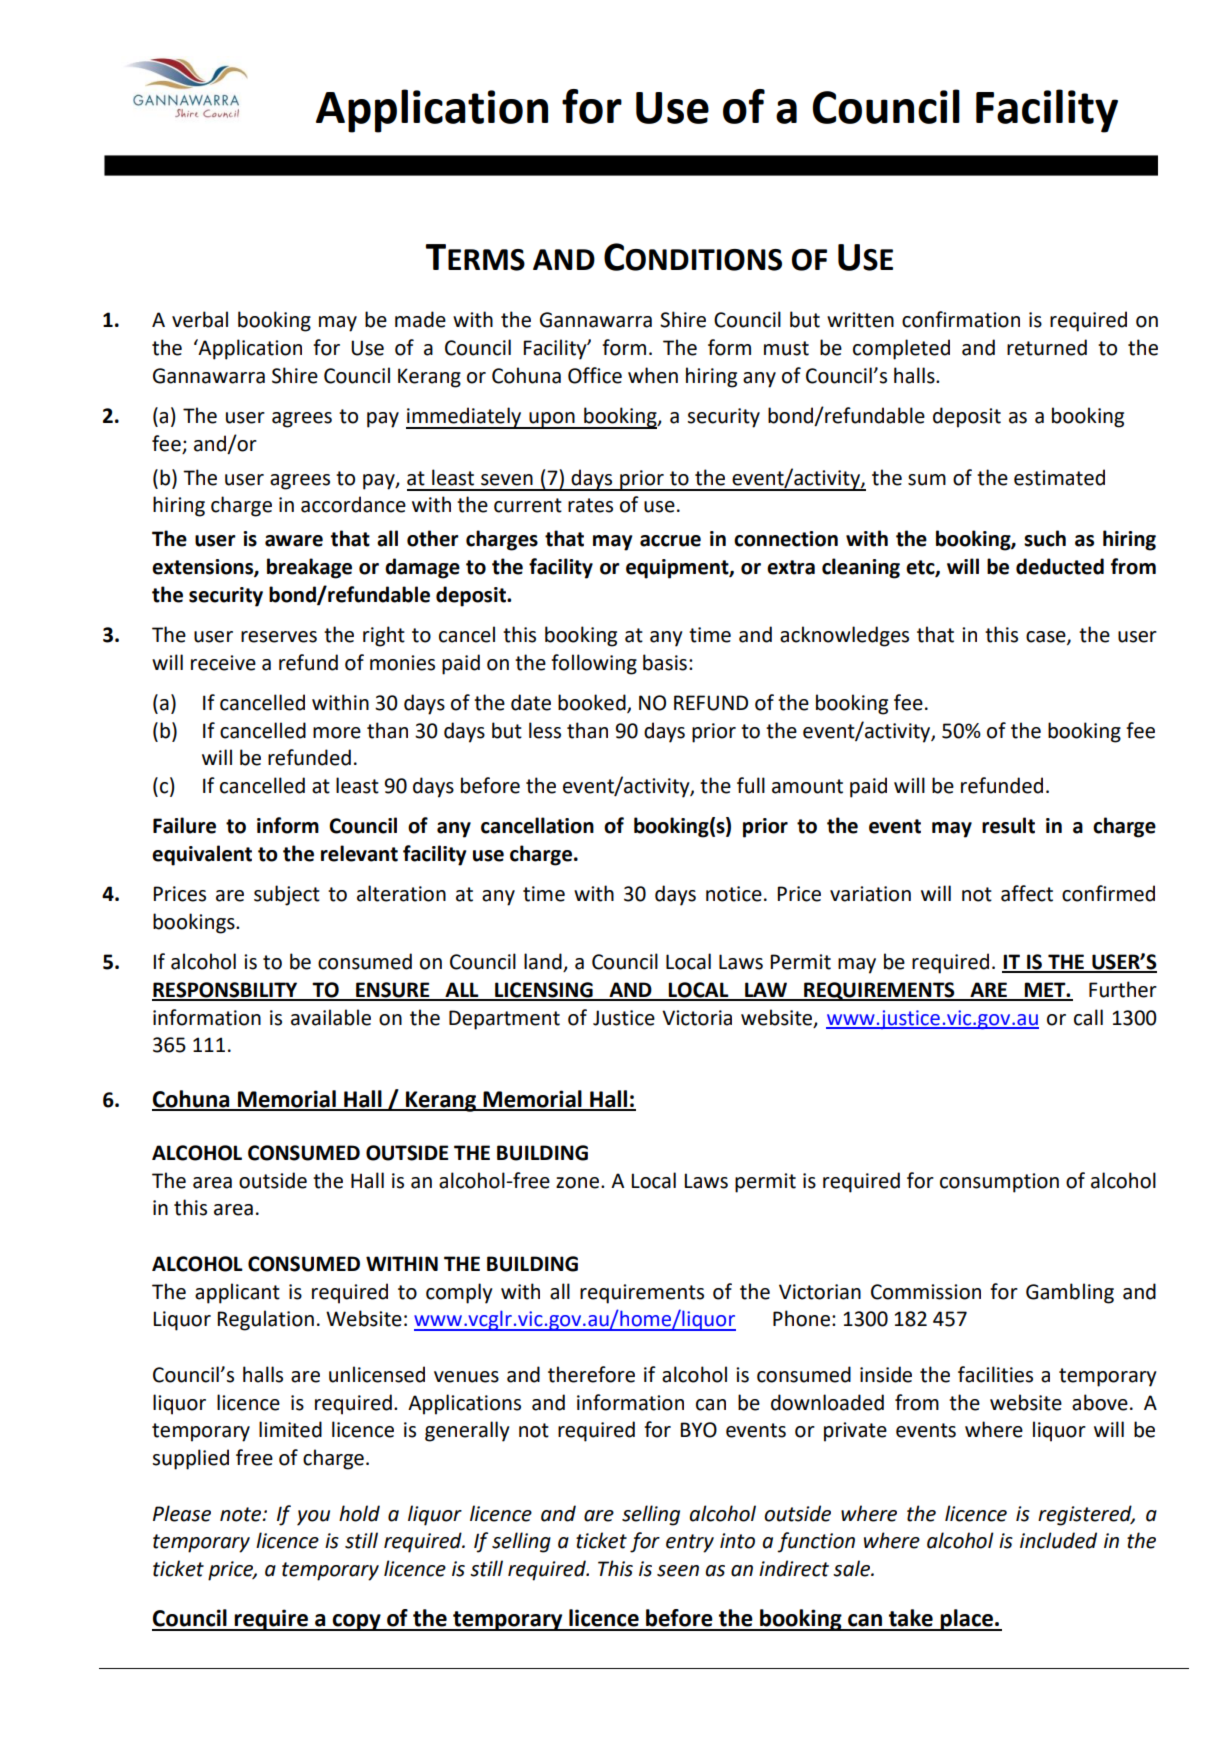 This document has height=1740, width=1230. What do you see at coordinates (1047, 347) in the document?
I see `returned` at bounding box center [1047, 347].
